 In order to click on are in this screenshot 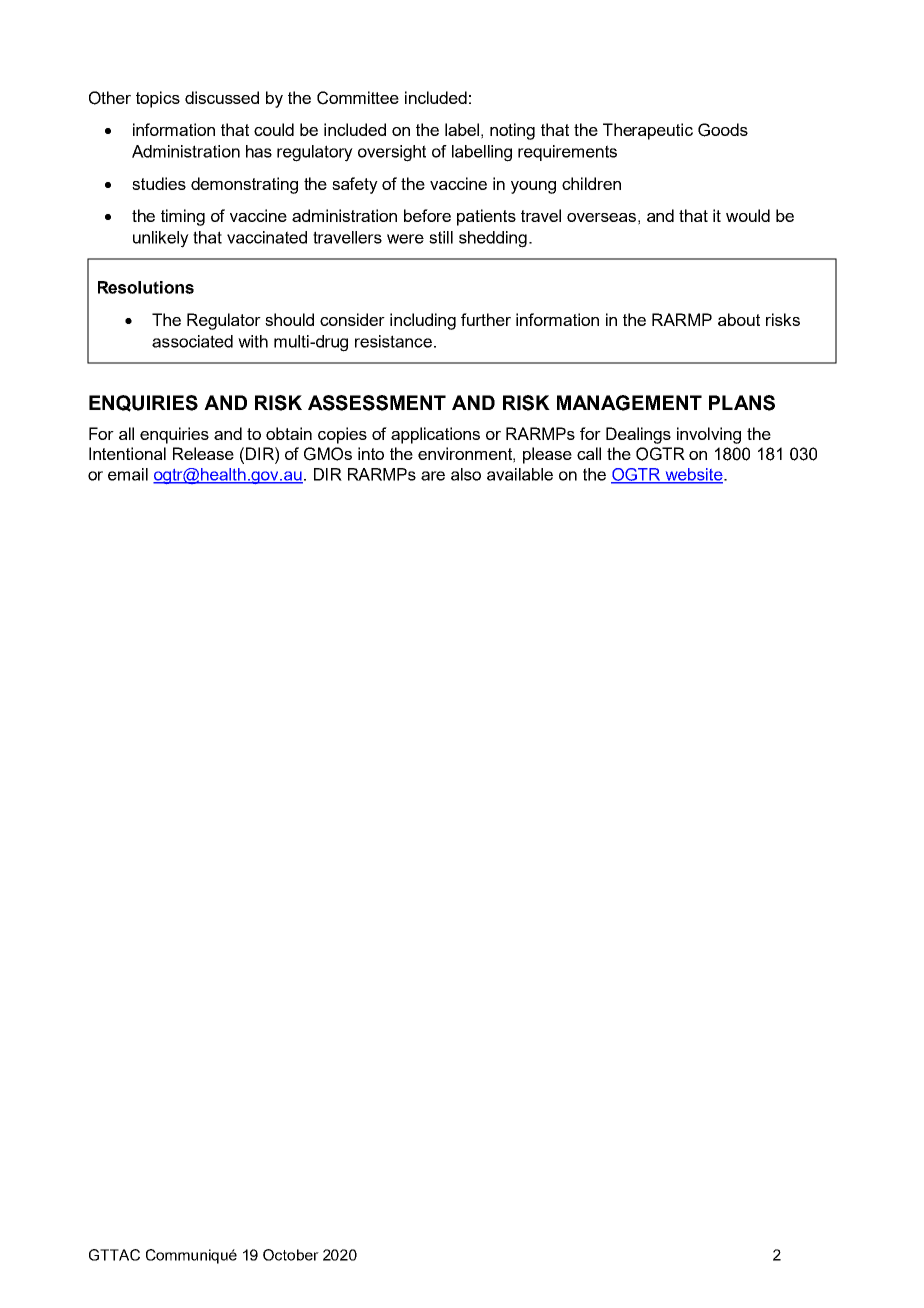, I will do `click(433, 476)`.
